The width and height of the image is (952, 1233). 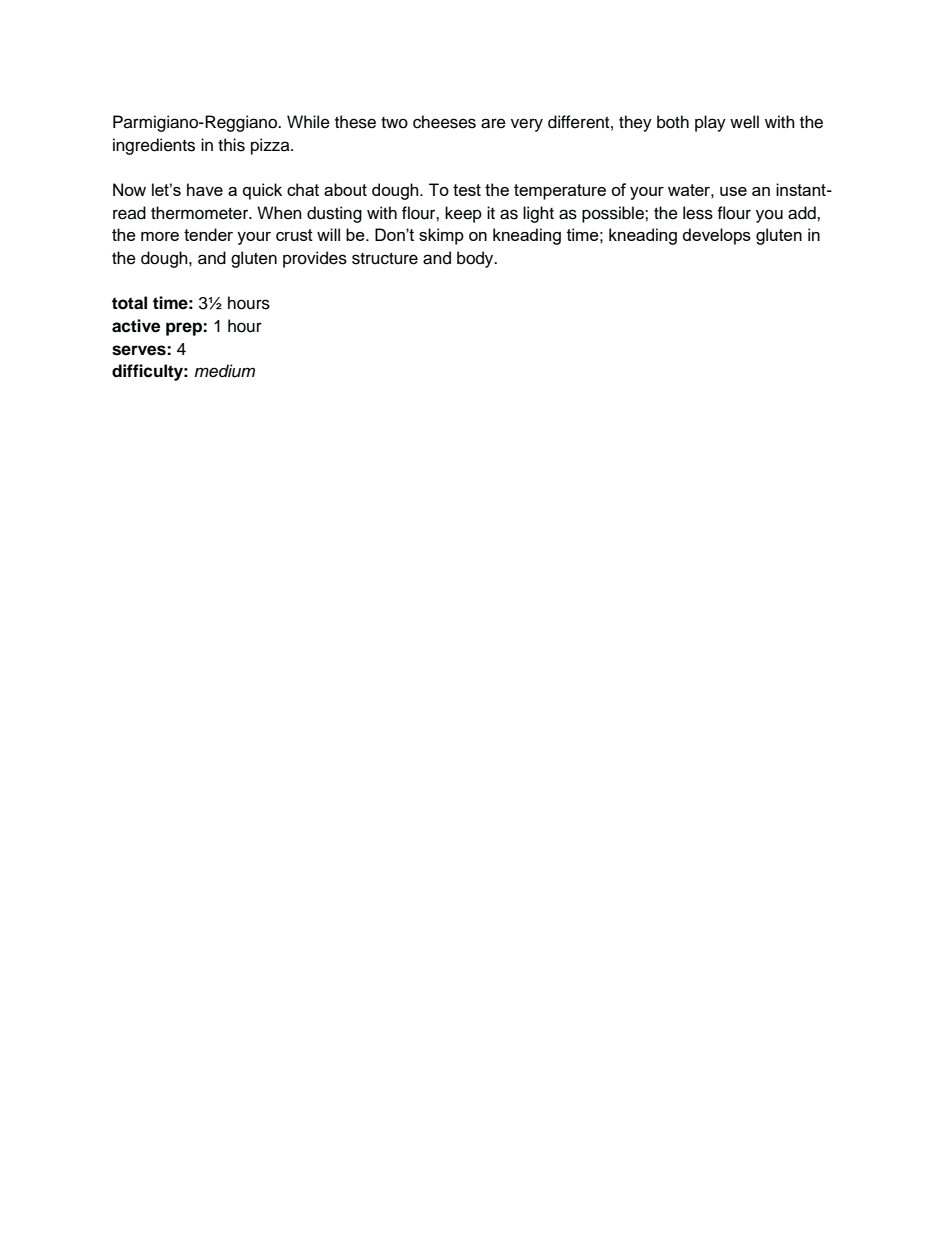 I want to click on total, so click(x=129, y=303).
